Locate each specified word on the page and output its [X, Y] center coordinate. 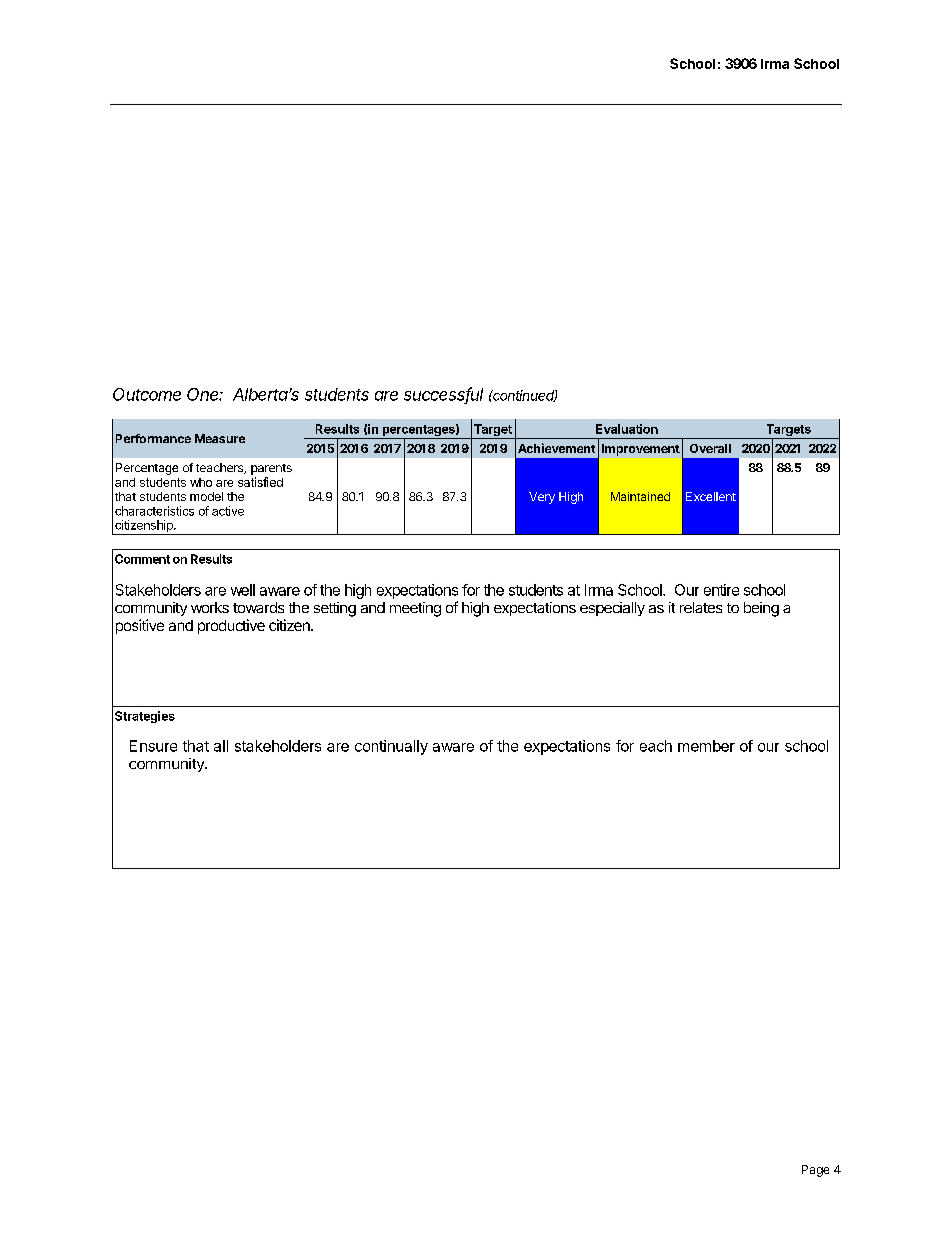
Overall [710, 448]
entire [721, 590]
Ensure [153, 746]
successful [443, 395]
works [210, 607]
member [706, 746]
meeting [415, 609]
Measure [220, 438]
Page [815, 1171]
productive [231, 626]
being [761, 609]
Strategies [145, 717]
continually [391, 747]
